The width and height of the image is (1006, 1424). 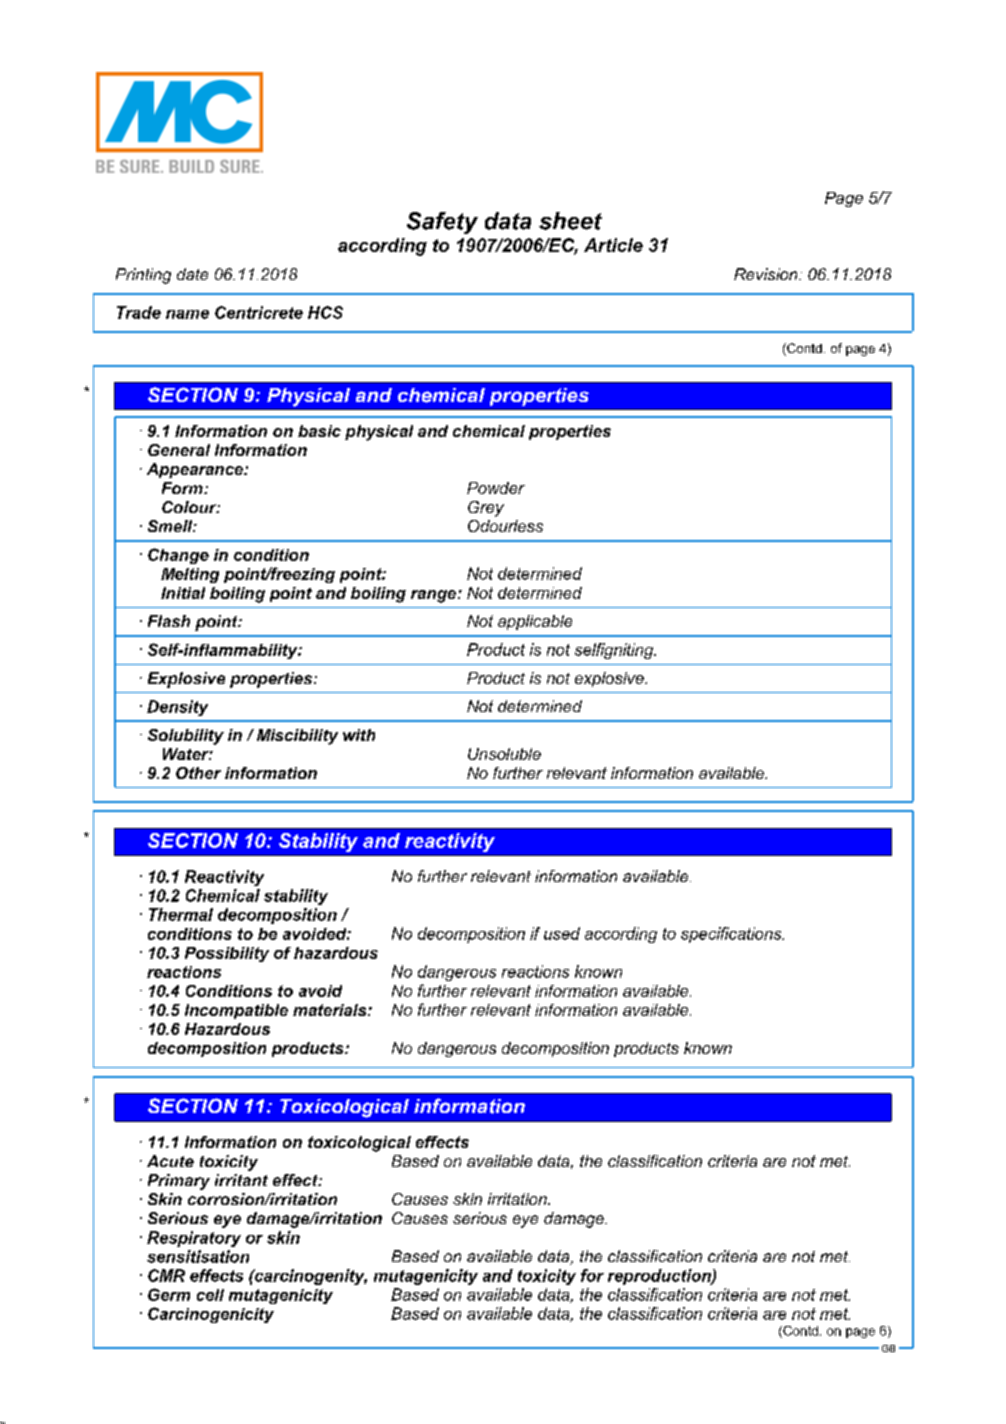 I want to click on Melting, so click(x=190, y=575).
